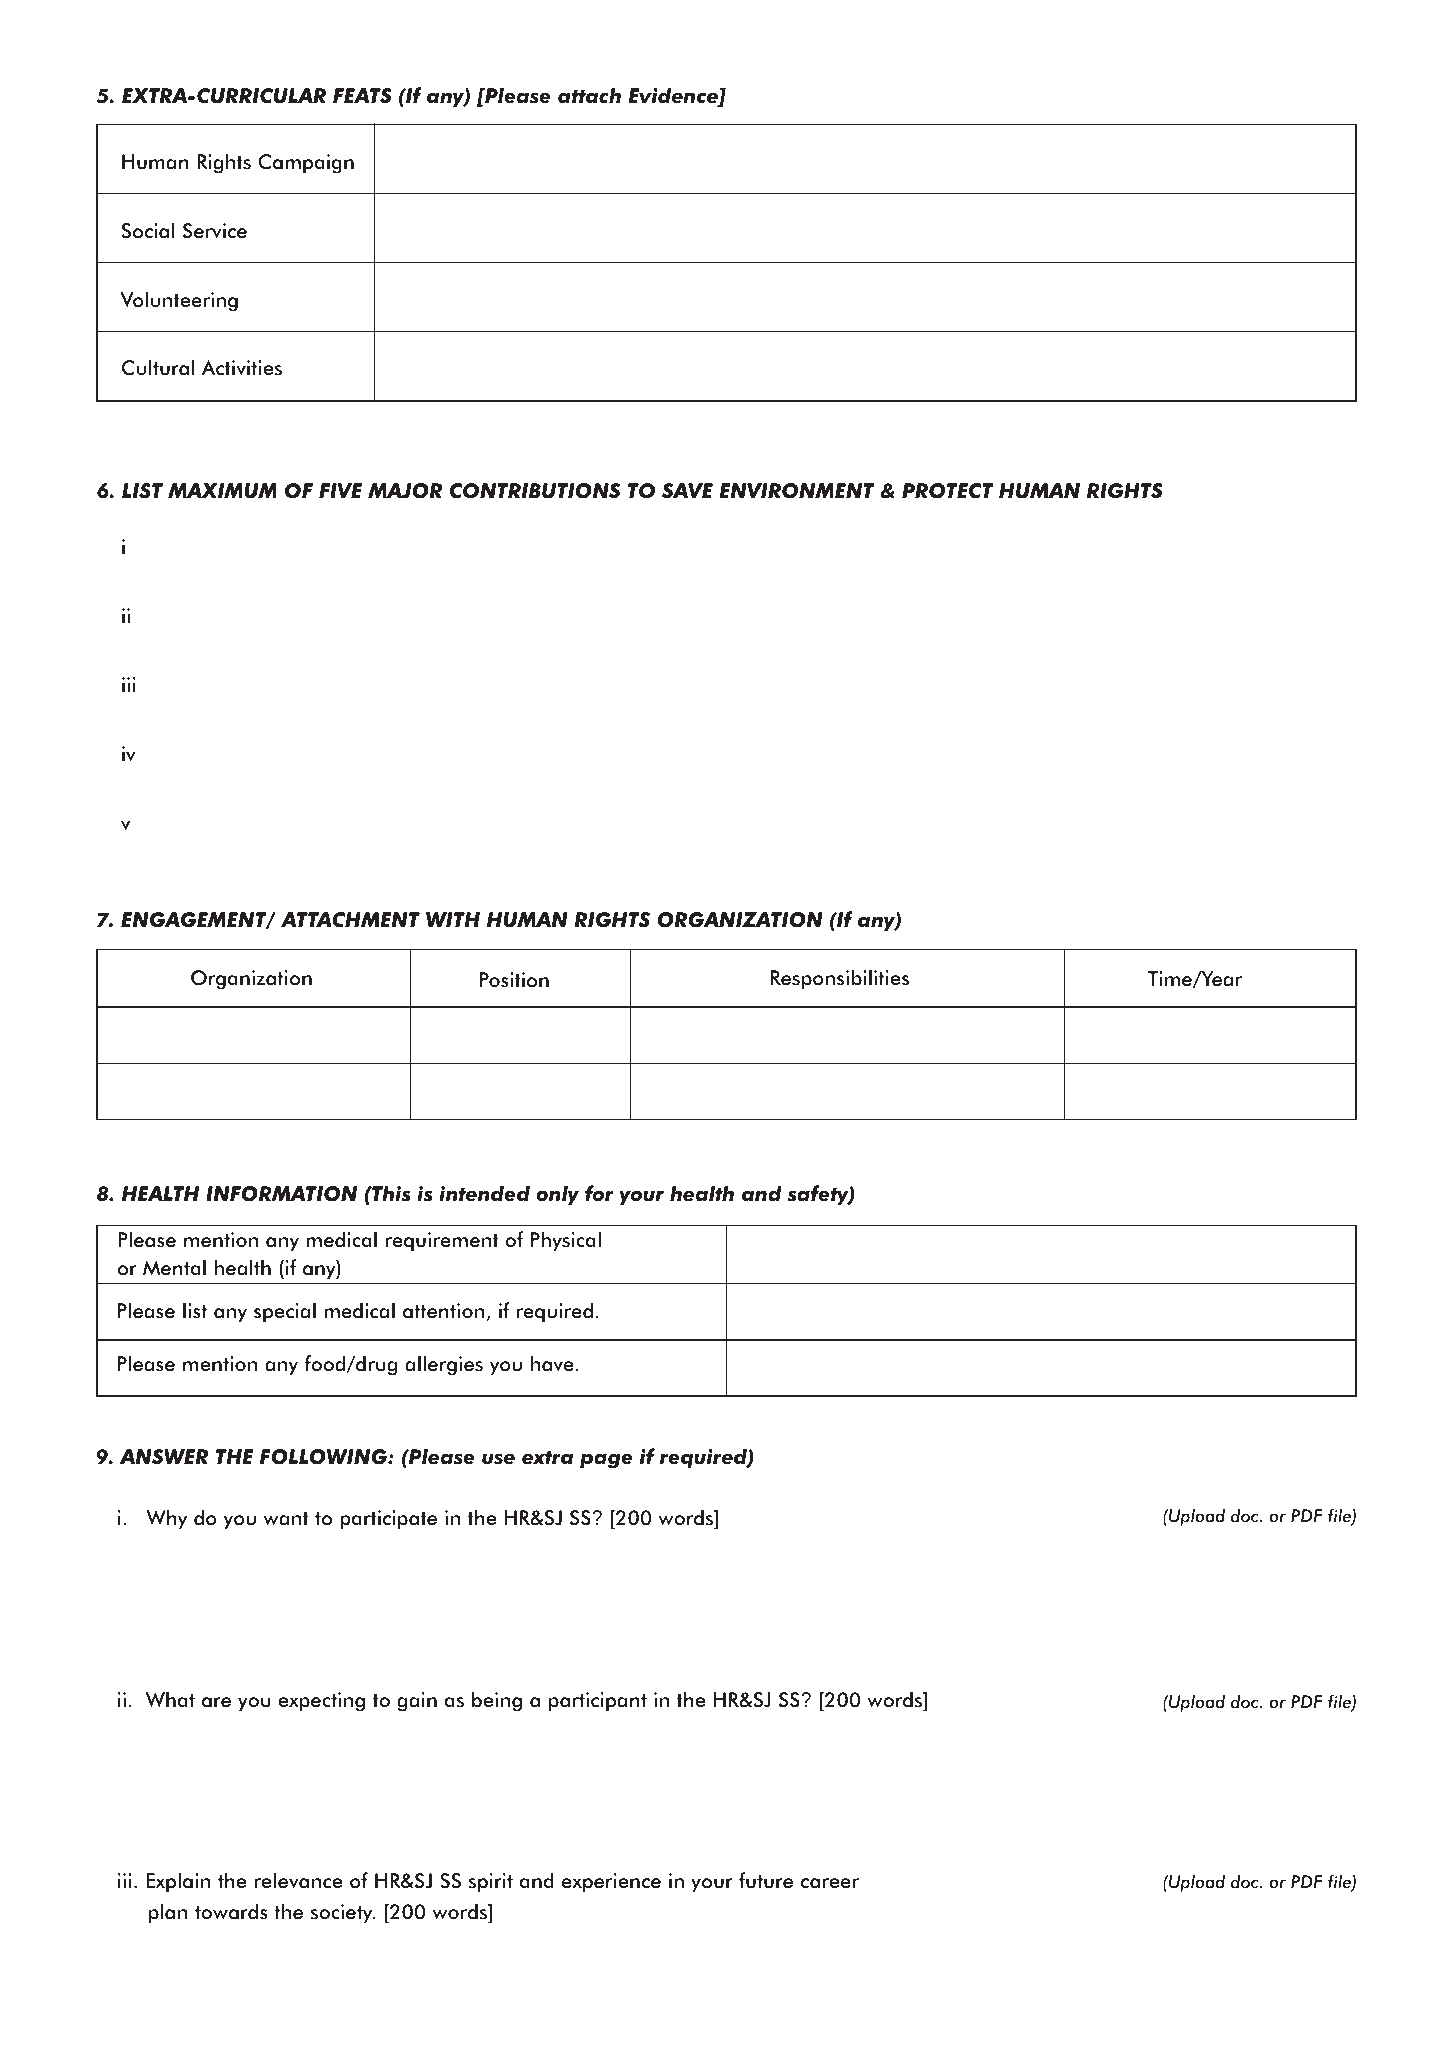 The image size is (1453, 2056). Describe the element at coordinates (362, 96) in the page. I see `FEATS` at that location.
